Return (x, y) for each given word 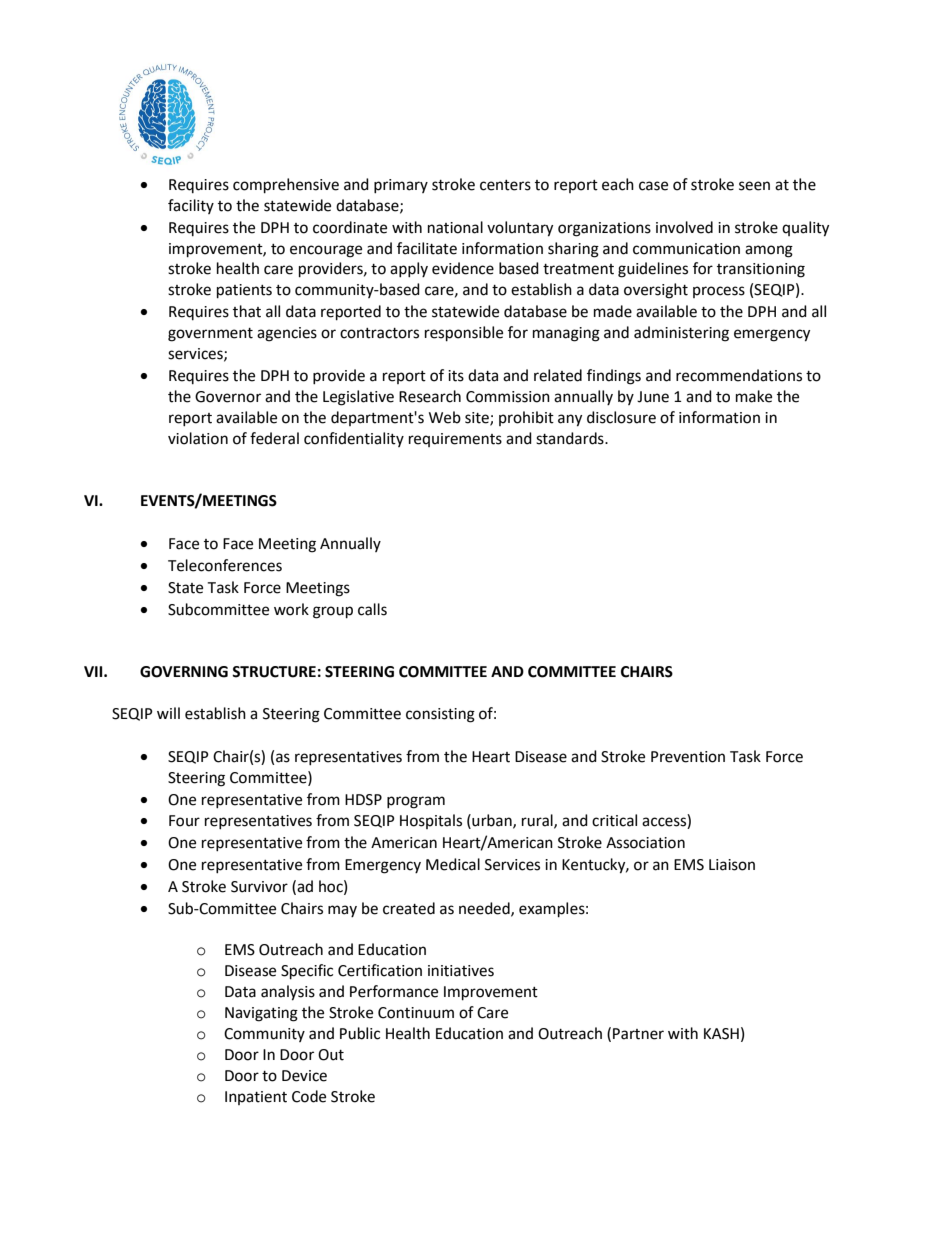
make (754, 396)
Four (184, 821)
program (416, 802)
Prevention (688, 757)
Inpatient (256, 1098)
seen (754, 186)
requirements (455, 440)
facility (191, 206)
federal (274, 438)
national (455, 227)
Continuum (416, 1013)
